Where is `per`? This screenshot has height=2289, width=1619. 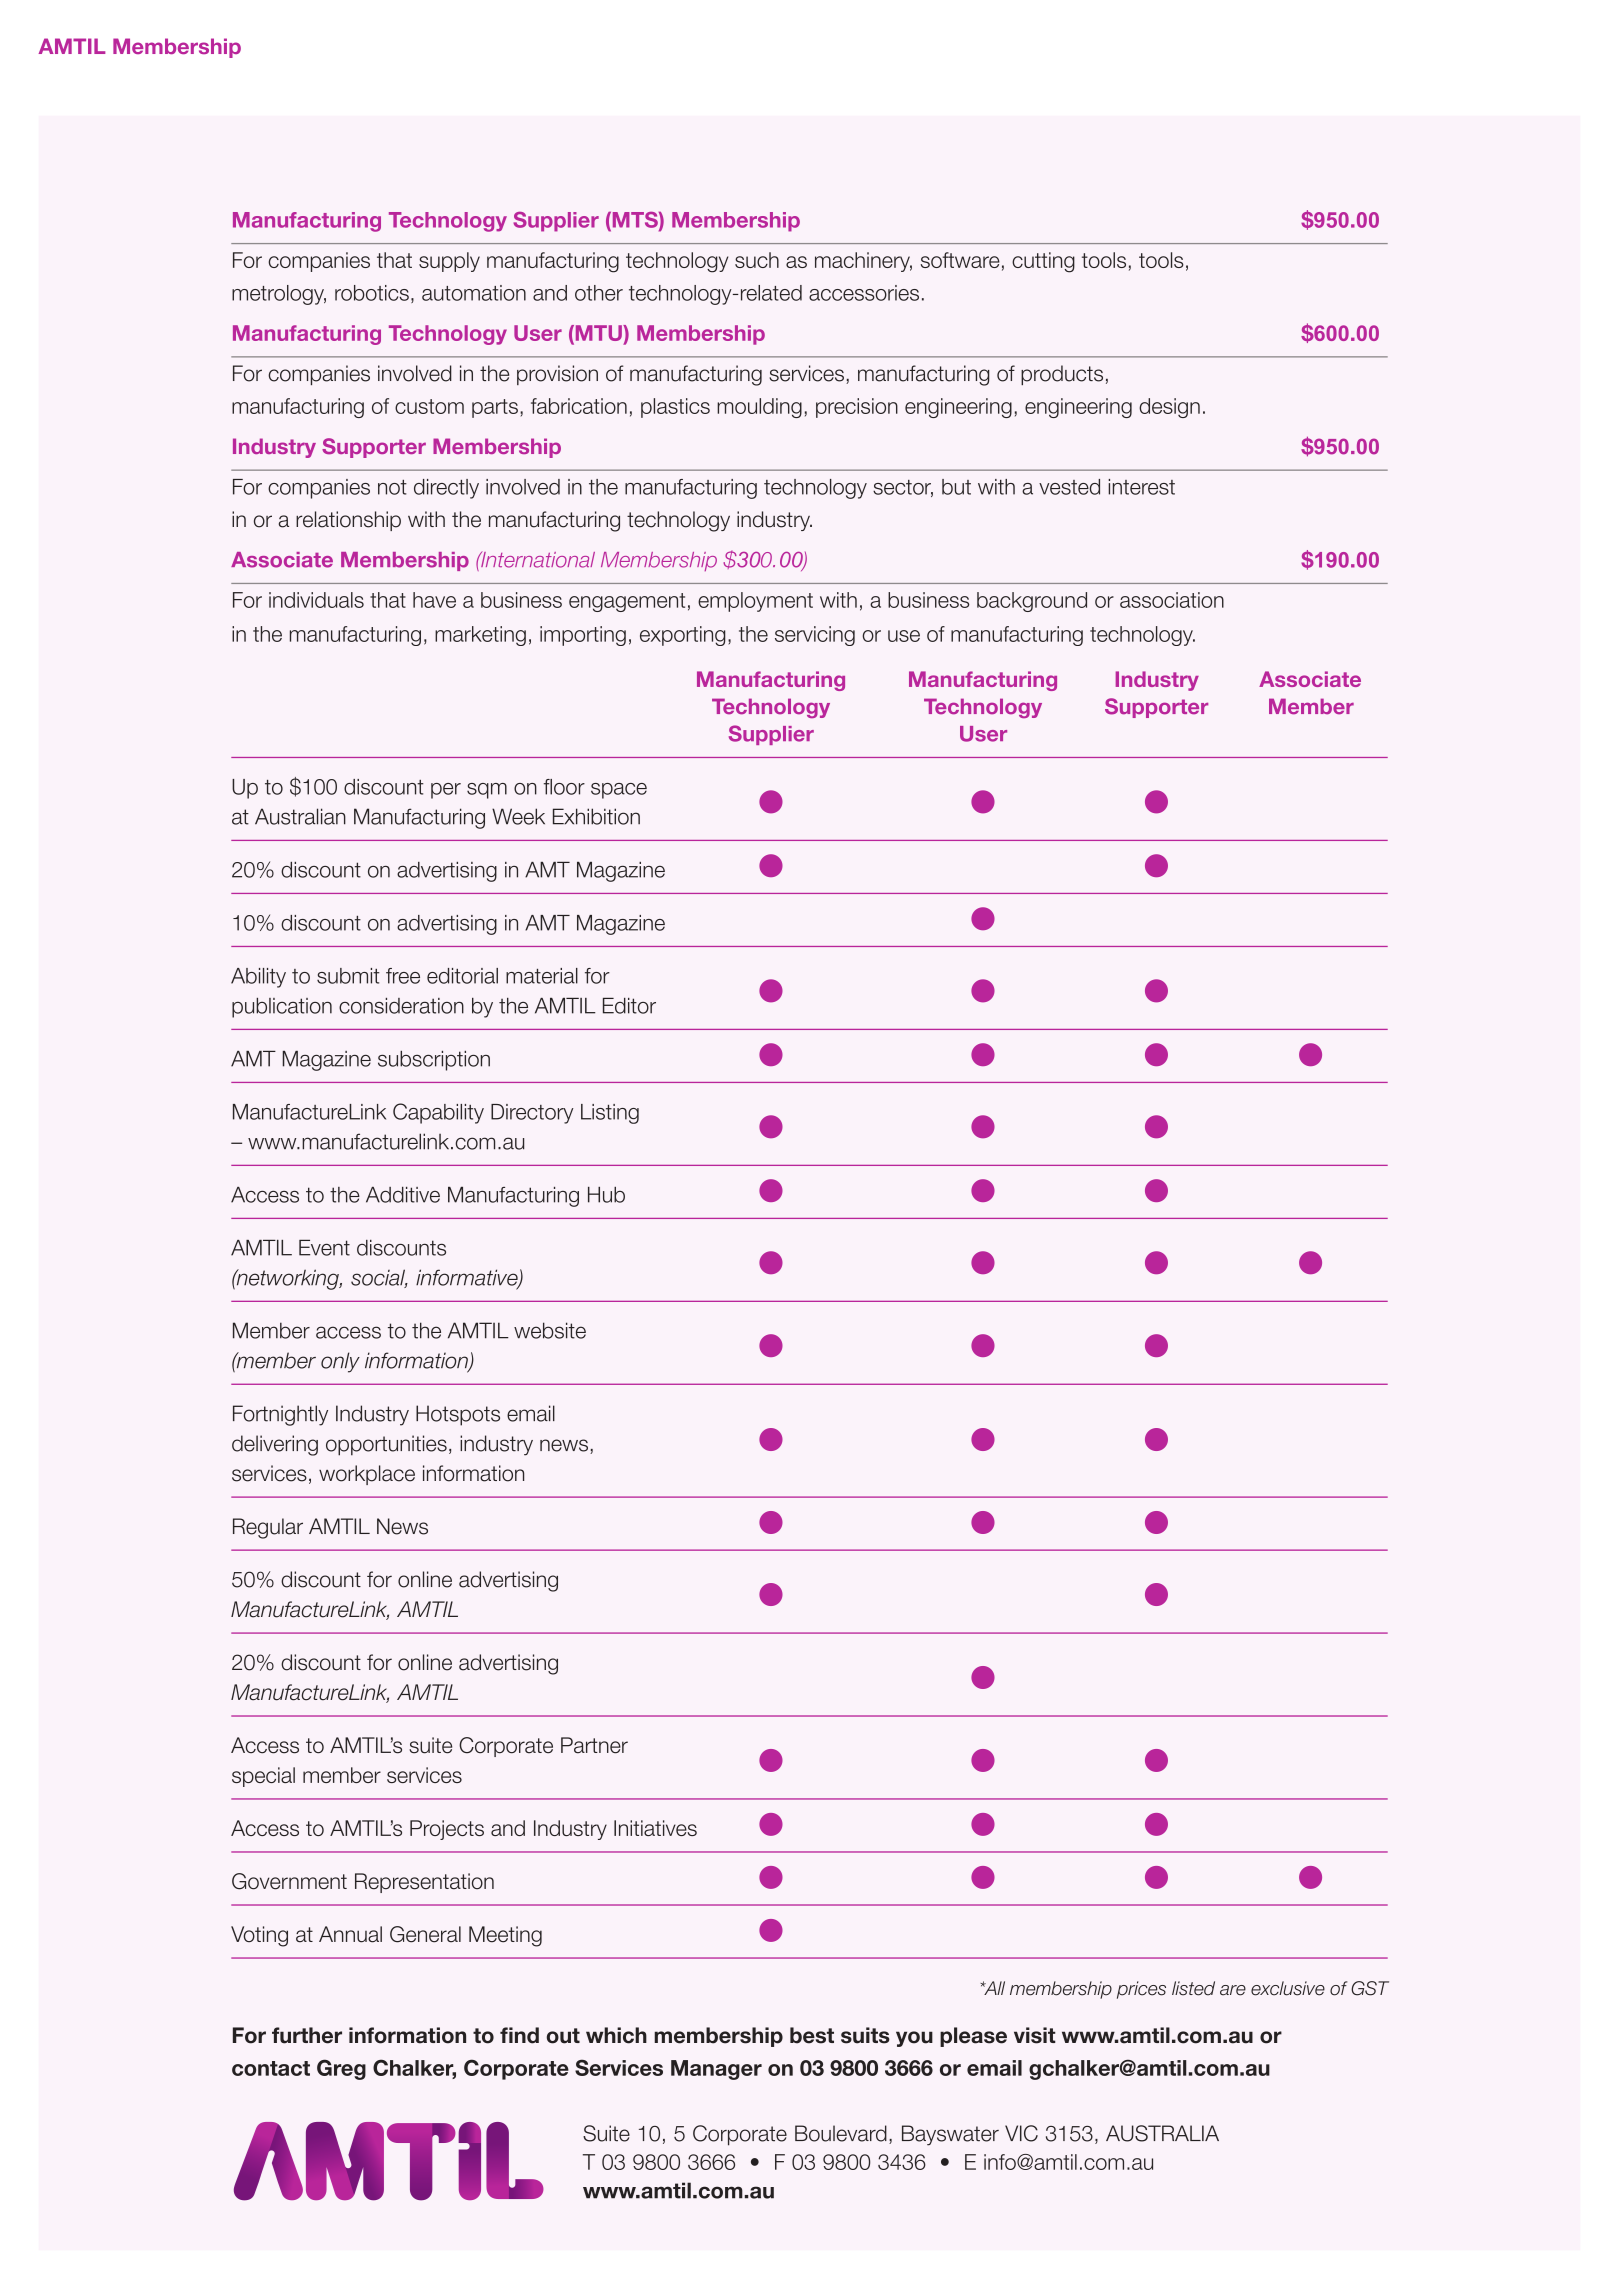 per is located at coordinates (446, 791).
